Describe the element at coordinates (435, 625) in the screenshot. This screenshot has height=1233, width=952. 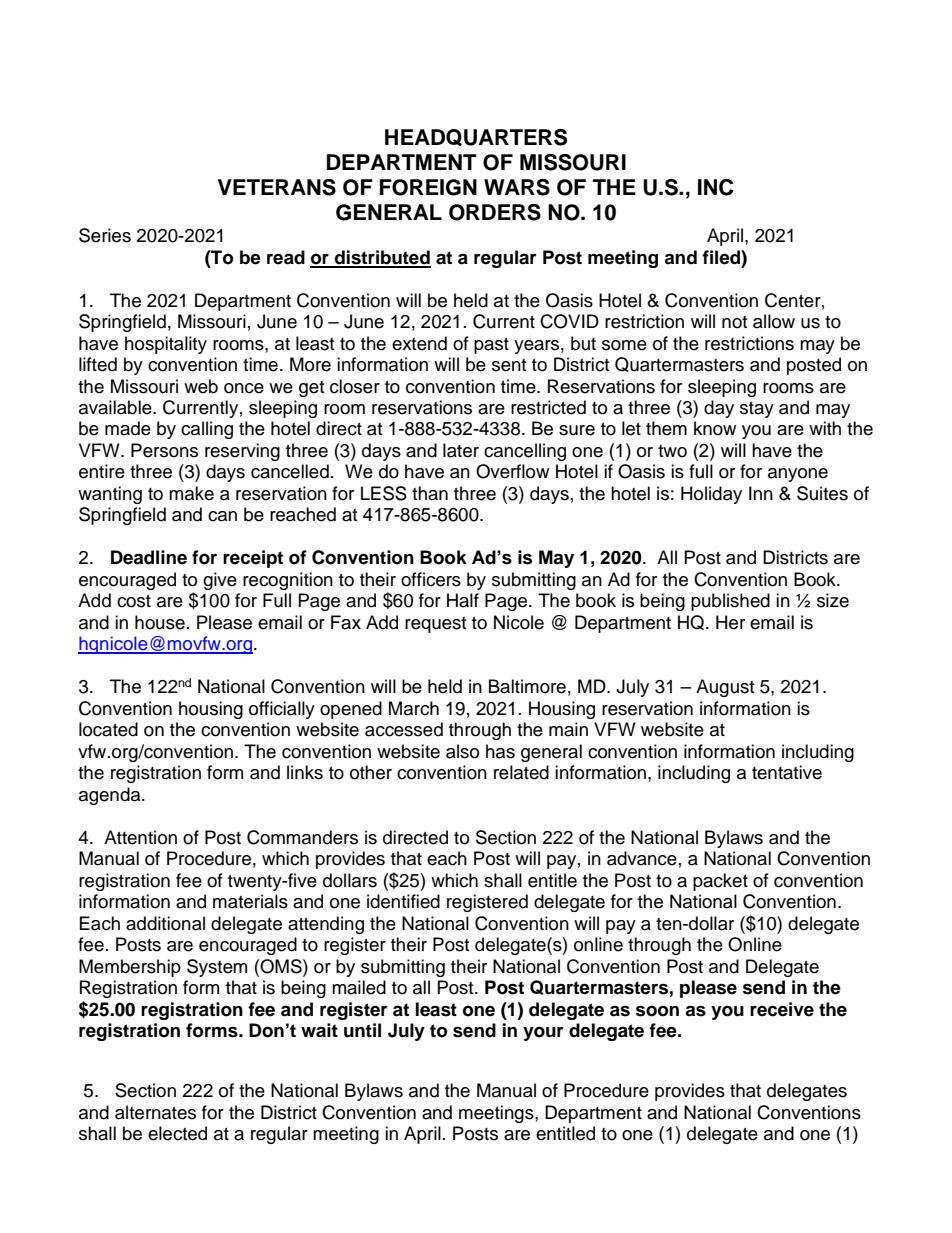
I see `request` at that location.
